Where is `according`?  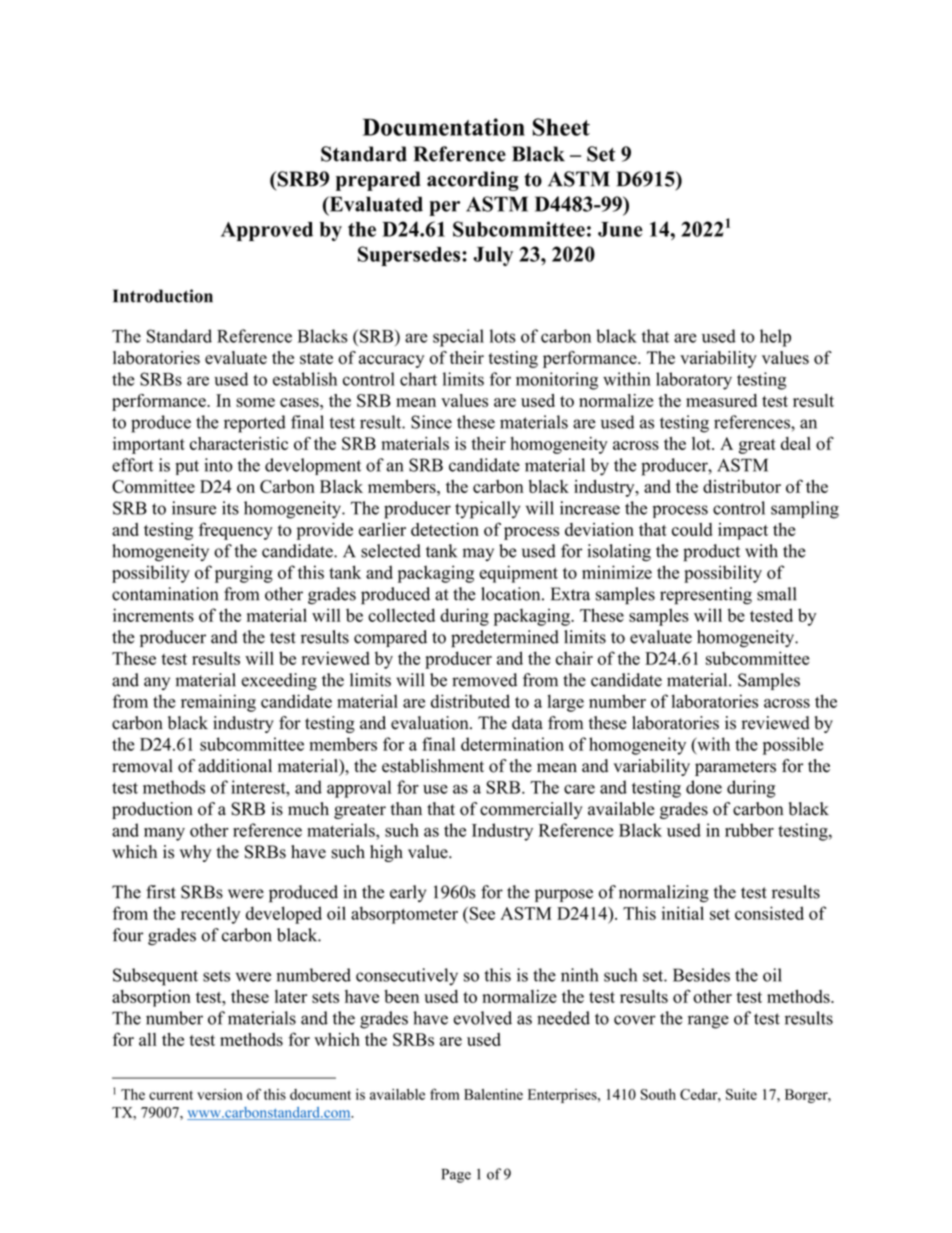 according is located at coordinates (473, 181).
